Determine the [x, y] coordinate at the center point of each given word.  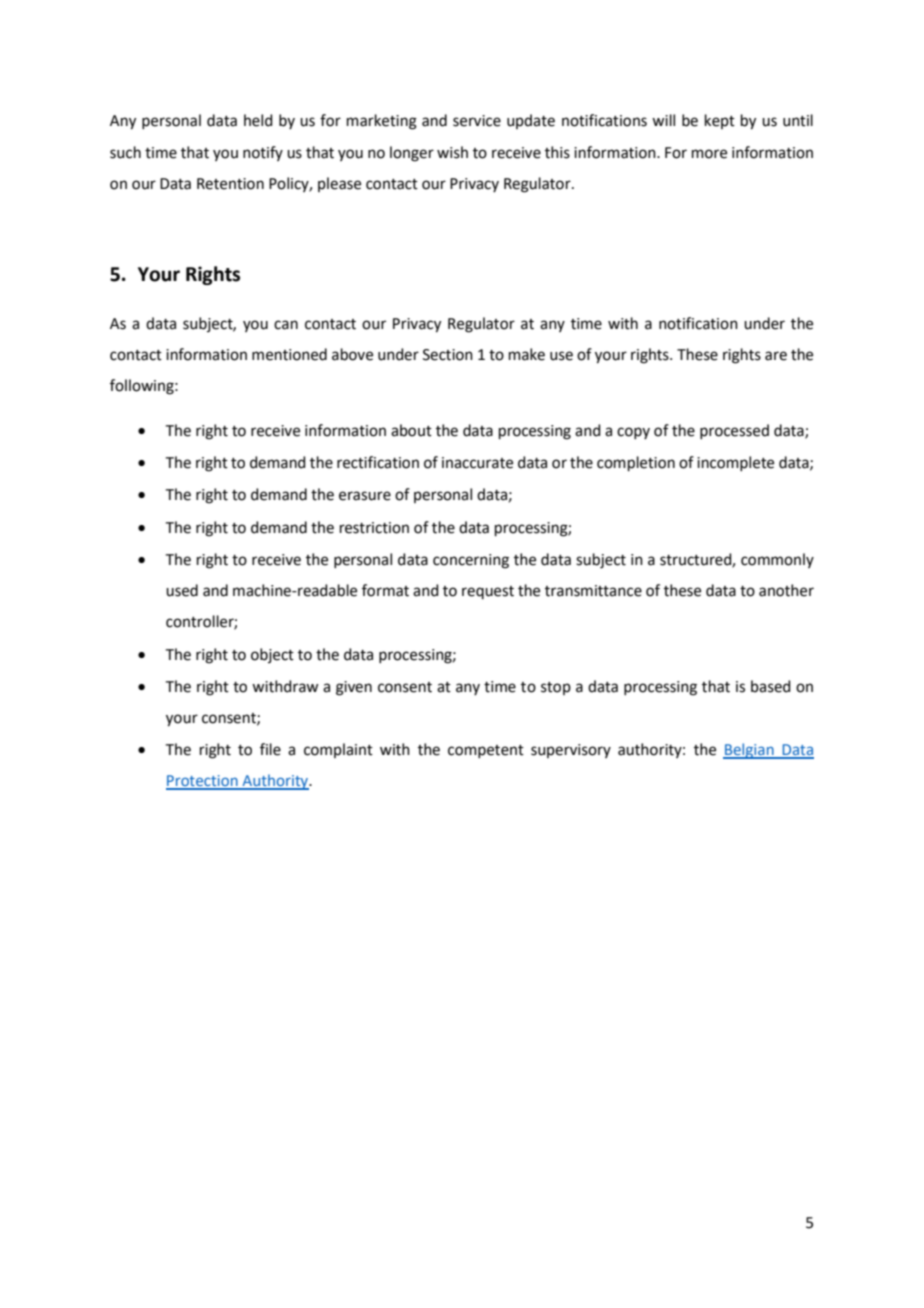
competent [486, 751]
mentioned [289, 354]
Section [448, 355]
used [182, 590]
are [776, 356]
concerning [471, 561]
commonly [777, 560]
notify [263, 153]
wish [452, 152]
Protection [203, 782]
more [709, 154]
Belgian [749, 751]
